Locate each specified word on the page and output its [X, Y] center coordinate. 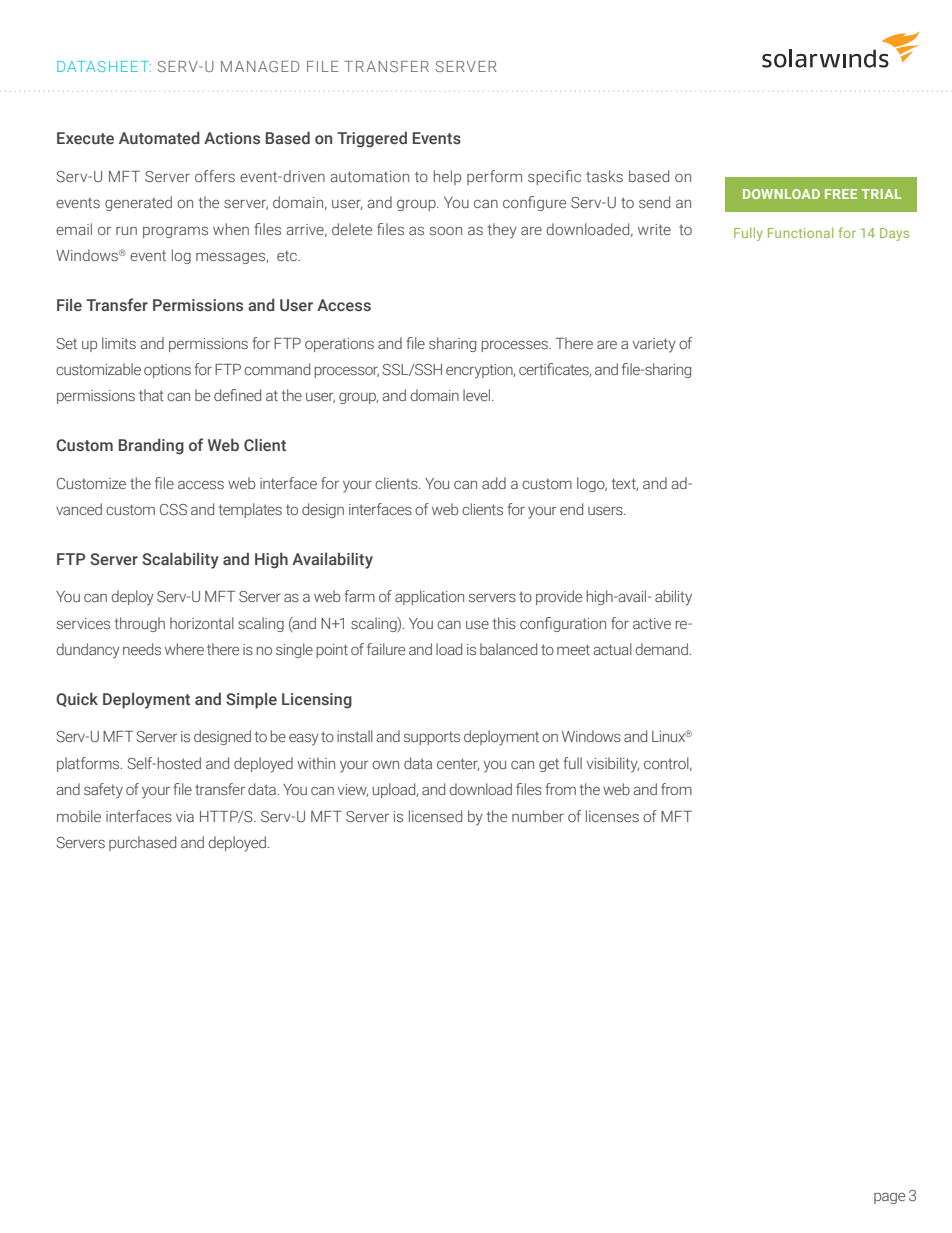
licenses [612, 816]
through [139, 624]
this [504, 623]
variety [654, 345]
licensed [435, 816]
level [478, 395]
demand [661, 649]
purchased [142, 843]
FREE [841, 194]
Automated [159, 137]
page [889, 1198]
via [185, 816]
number [538, 816]
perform [494, 177]
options [167, 371]
